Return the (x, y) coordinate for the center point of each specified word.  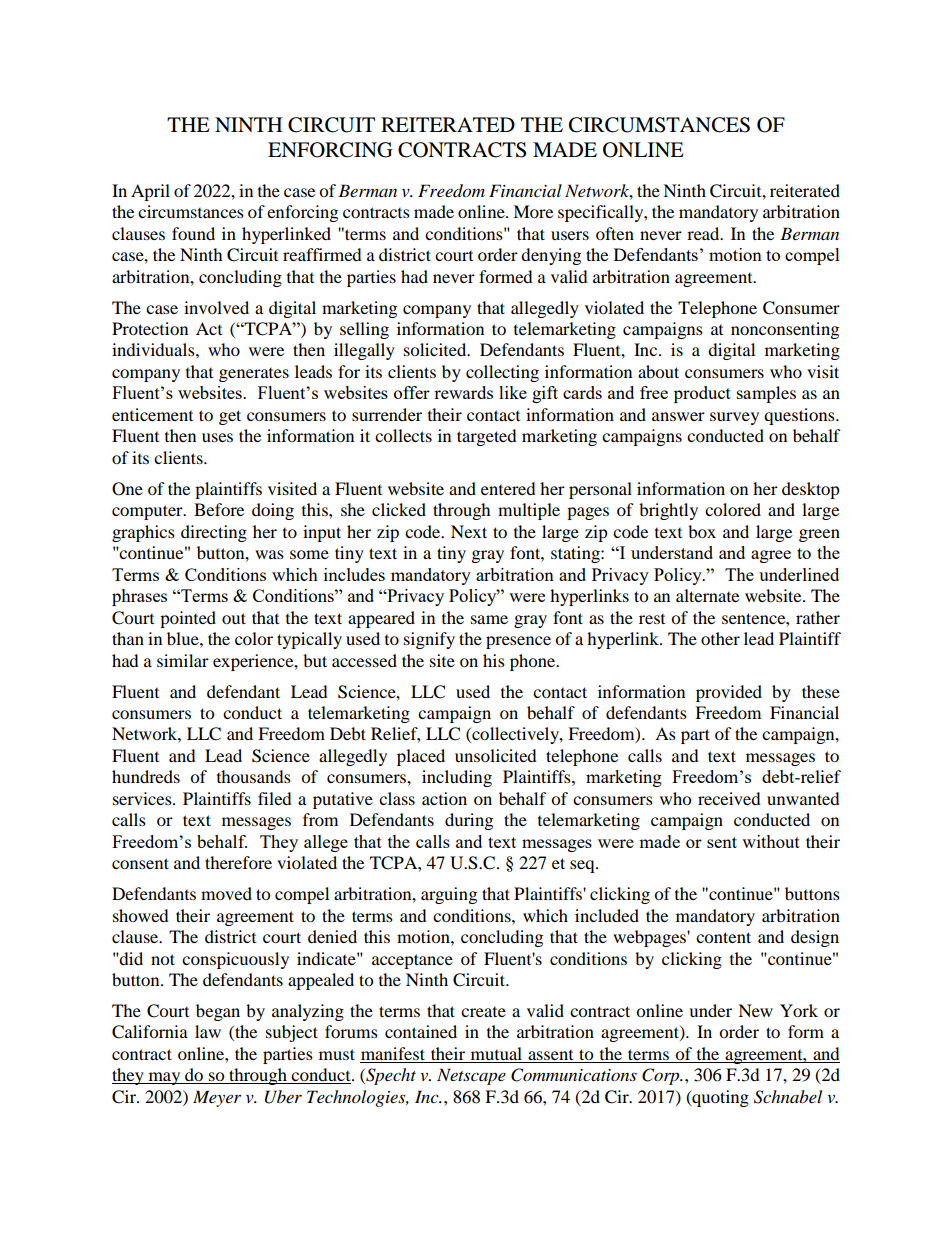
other (720, 638)
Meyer (217, 1098)
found (193, 233)
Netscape (471, 1076)
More (533, 211)
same (489, 619)
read (704, 233)
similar (183, 660)
